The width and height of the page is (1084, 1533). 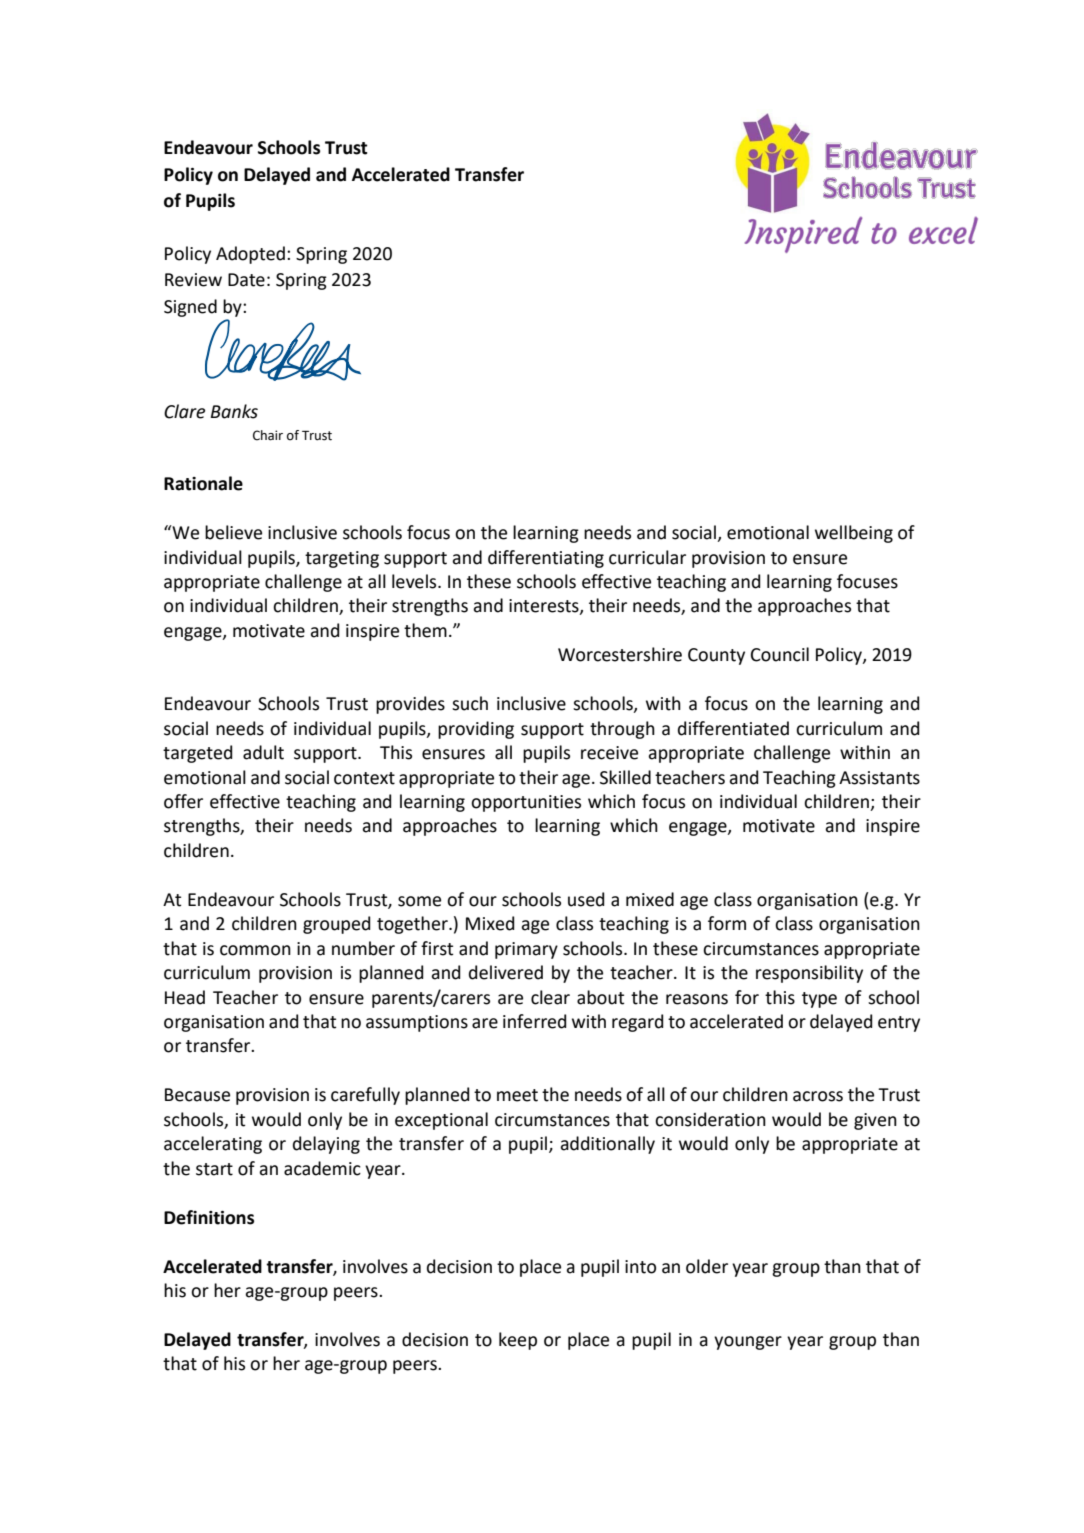 I want to click on Assistants, so click(x=879, y=778).
